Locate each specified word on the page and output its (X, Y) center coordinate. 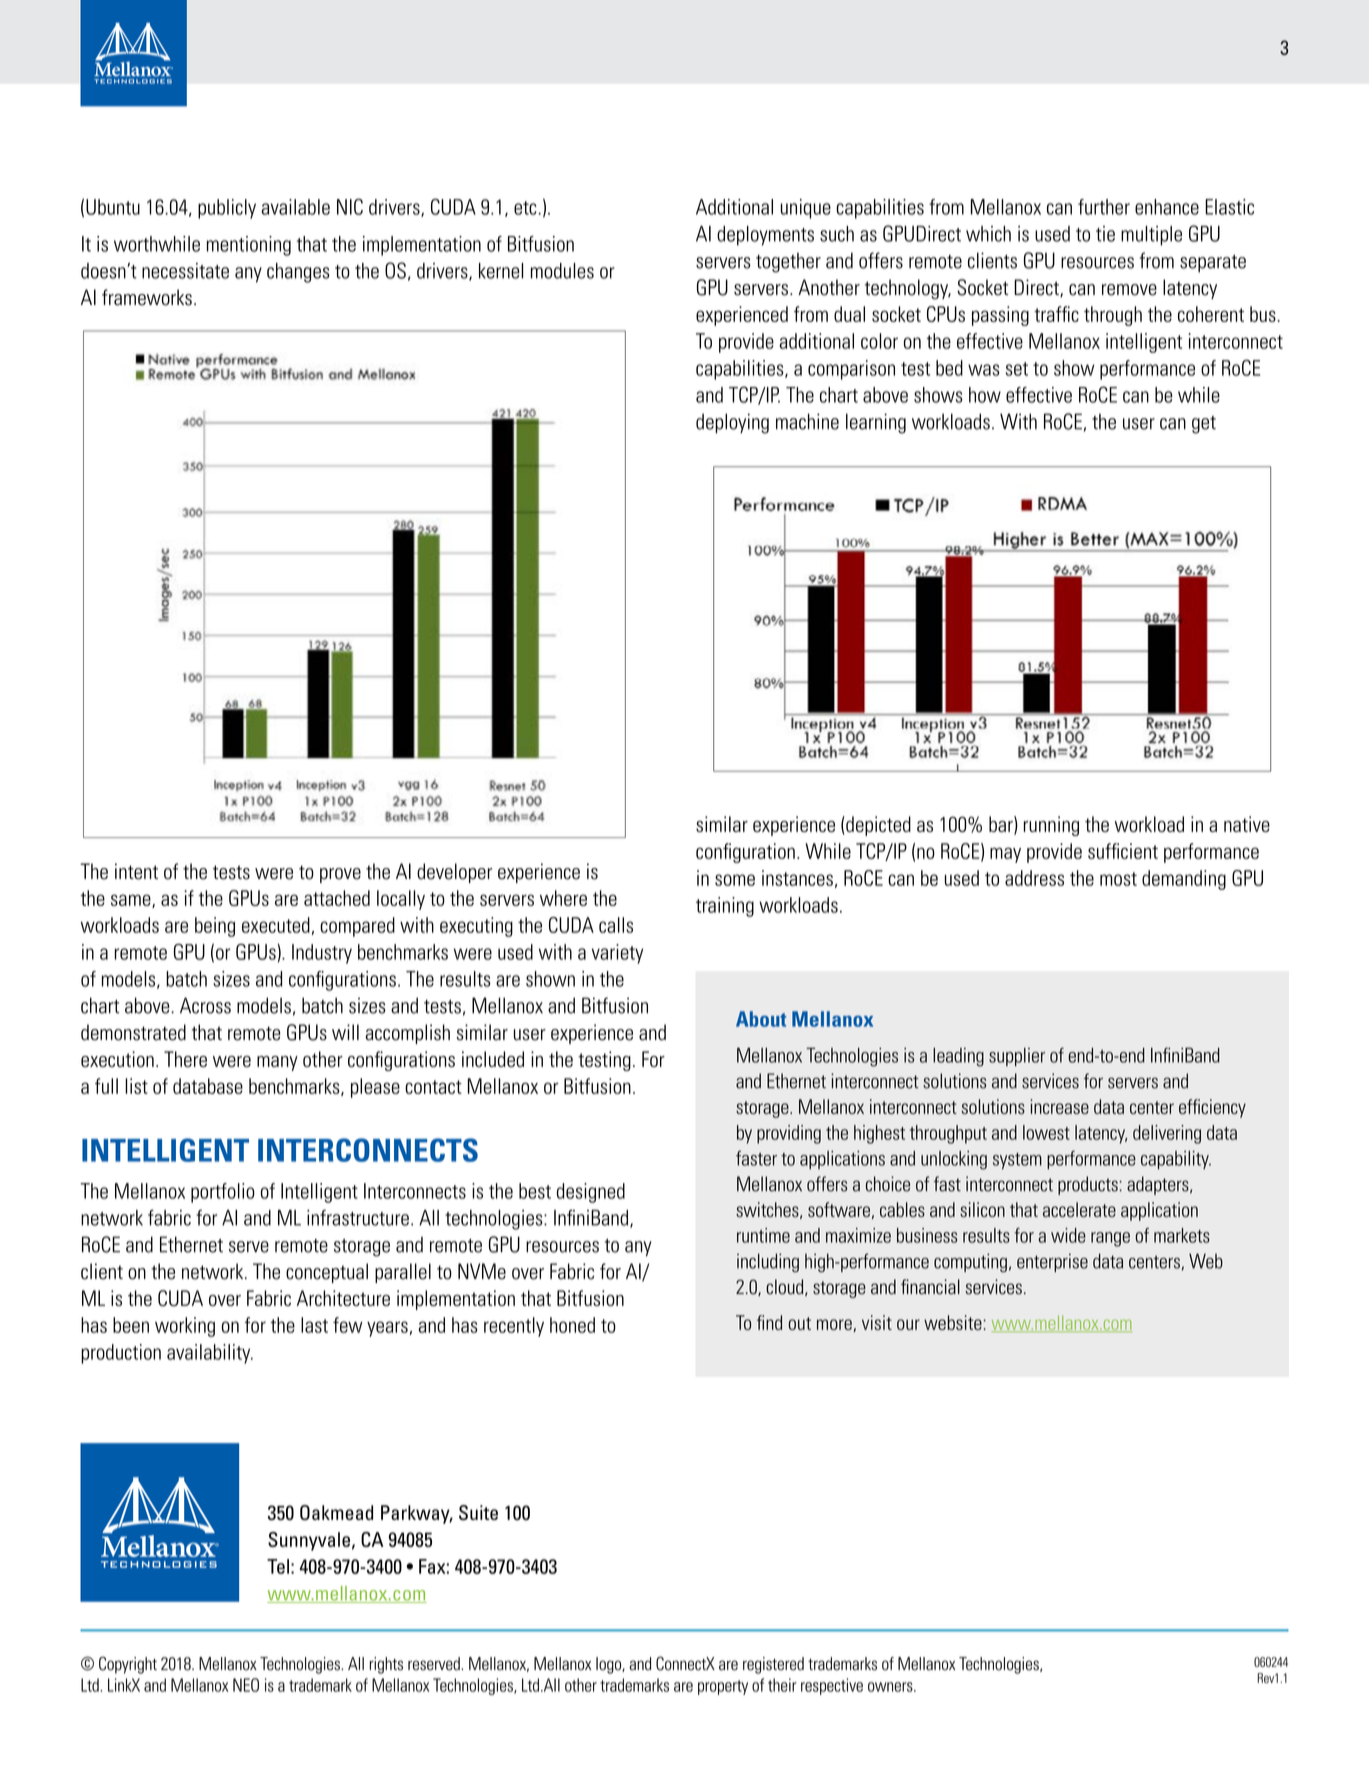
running (1051, 826)
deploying (732, 423)
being (215, 927)
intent (136, 871)
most (1118, 879)
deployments (765, 236)
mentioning (249, 246)
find (769, 1322)
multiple (1151, 236)
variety (617, 954)
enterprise (1052, 1262)
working (185, 1327)
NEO (246, 1685)
